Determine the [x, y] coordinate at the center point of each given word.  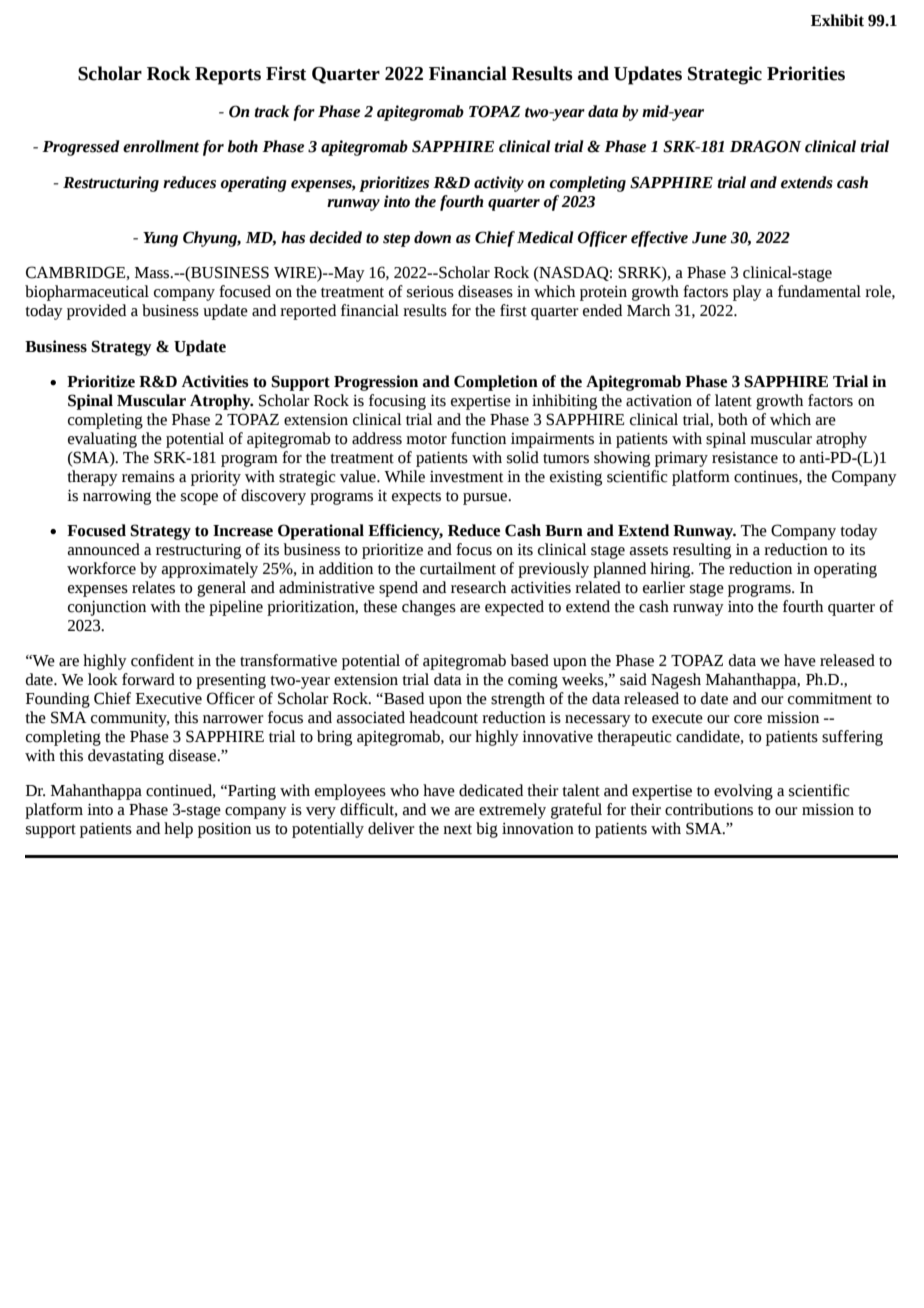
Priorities [806, 73]
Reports [228, 76]
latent [733, 400]
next [457, 829]
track [271, 111]
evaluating [102, 440]
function [478, 438]
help [178, 830]
